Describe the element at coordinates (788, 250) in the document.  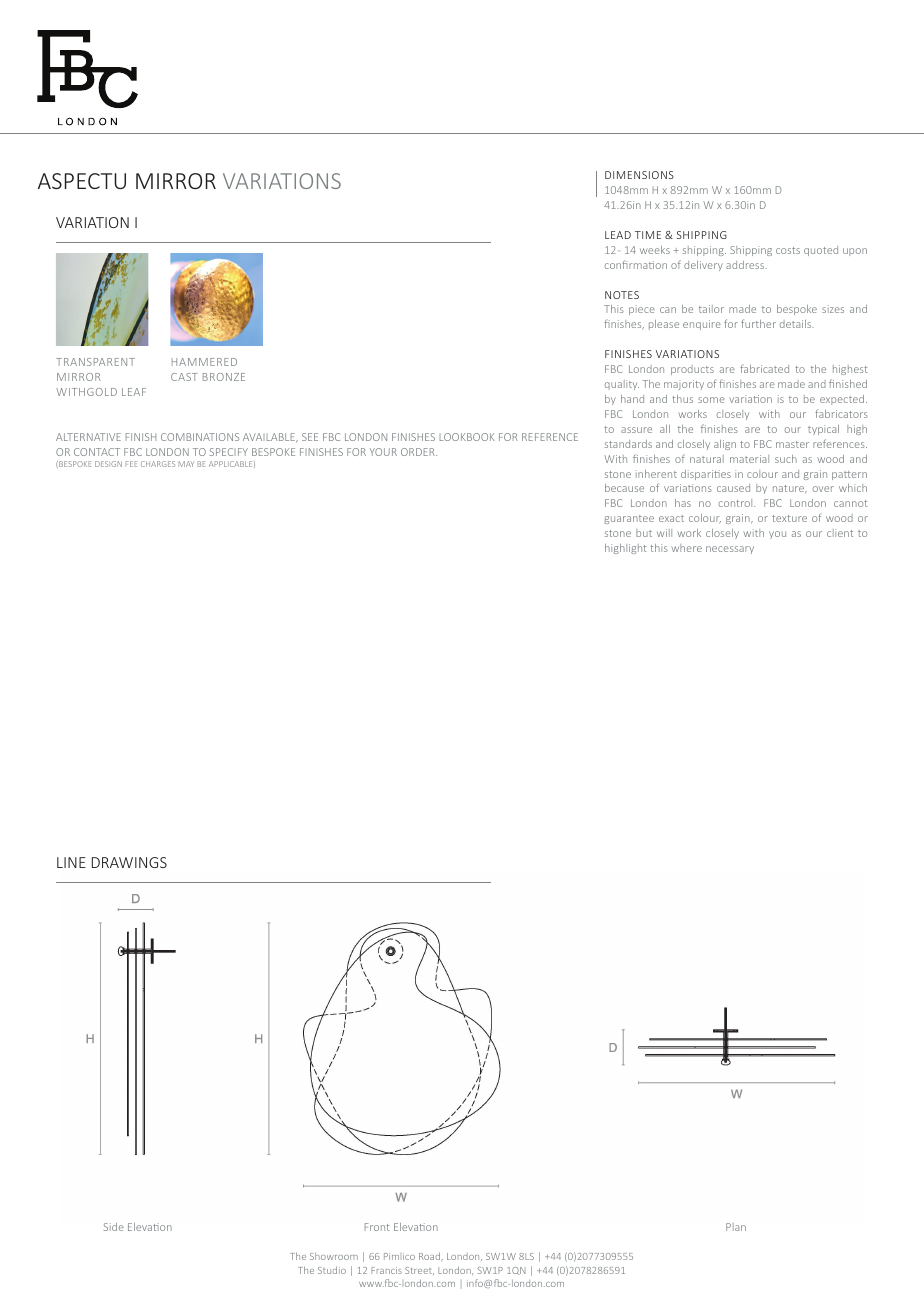
I see `costs` at that location.
